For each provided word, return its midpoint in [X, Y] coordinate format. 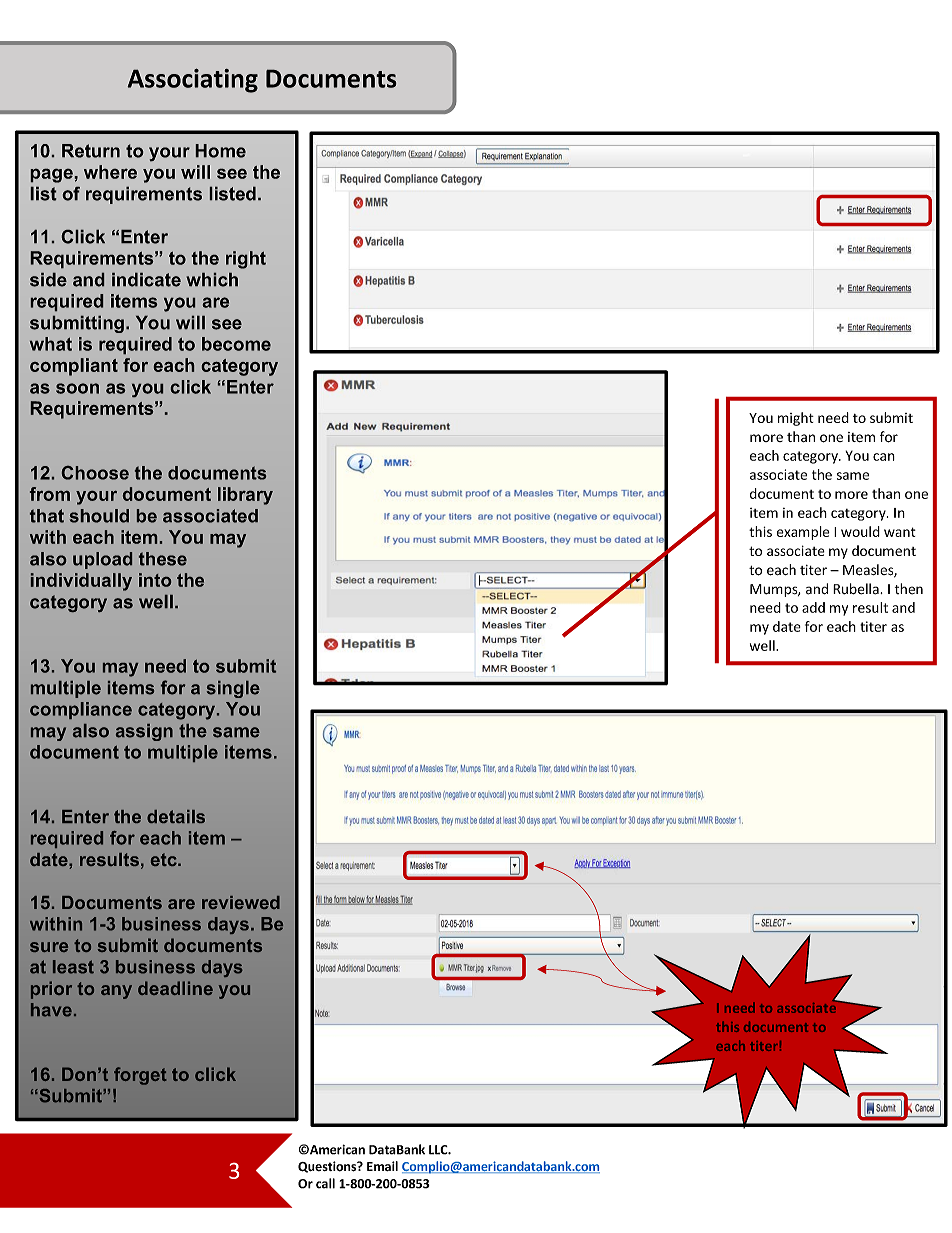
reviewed [241, 902]
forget [140, 1076]
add [813, 607]
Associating [192, 80]
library [245, 496]
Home [220, 151]
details [176, 816]
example [803, 533]
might [796, 419]
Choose [95, 473]
